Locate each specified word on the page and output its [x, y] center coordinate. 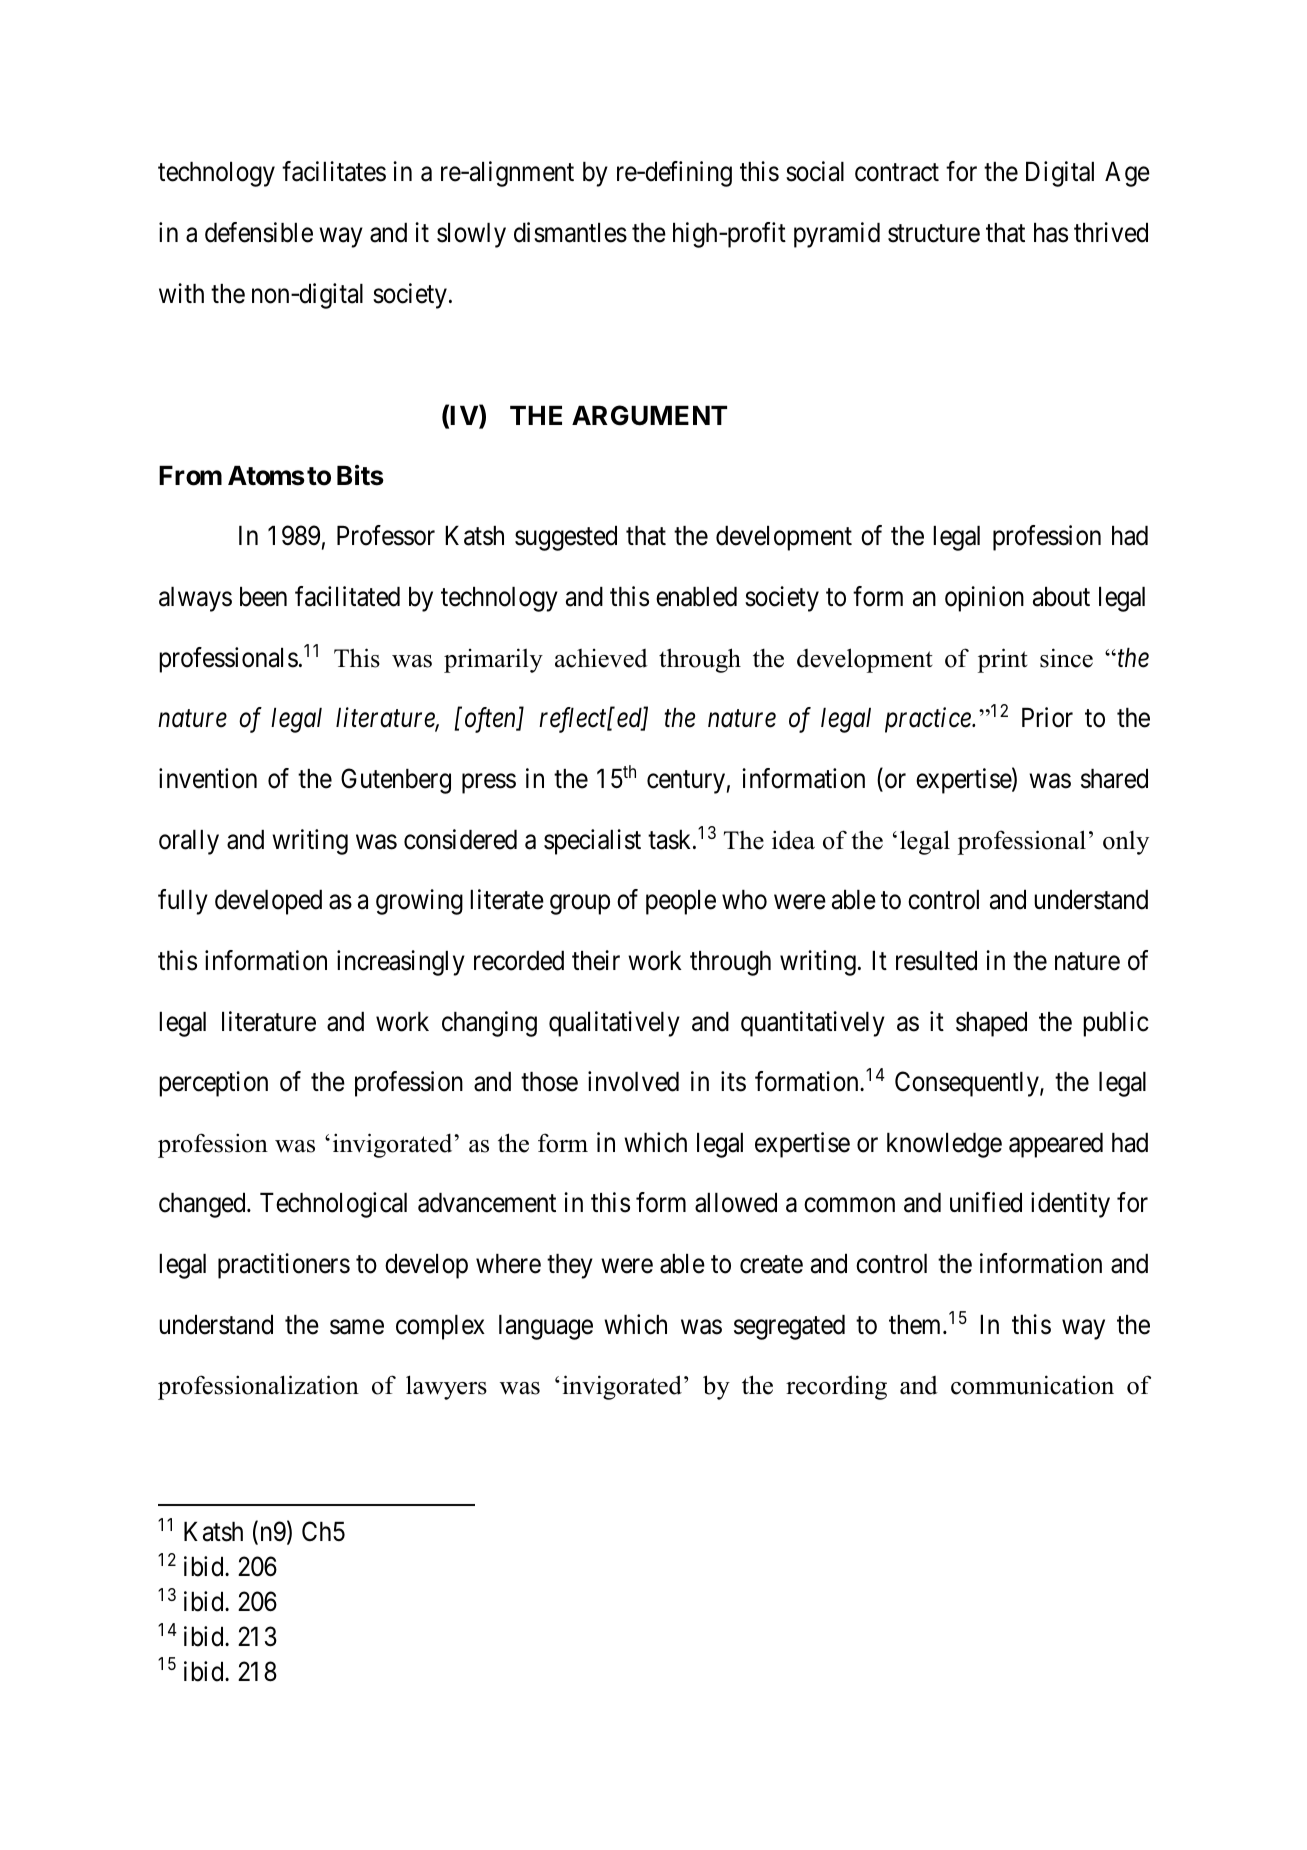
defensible [259, 232]
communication [1032, 1385]
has [1051, 233]
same [357, 1327]
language [546, 1327]
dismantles [570, 232]
